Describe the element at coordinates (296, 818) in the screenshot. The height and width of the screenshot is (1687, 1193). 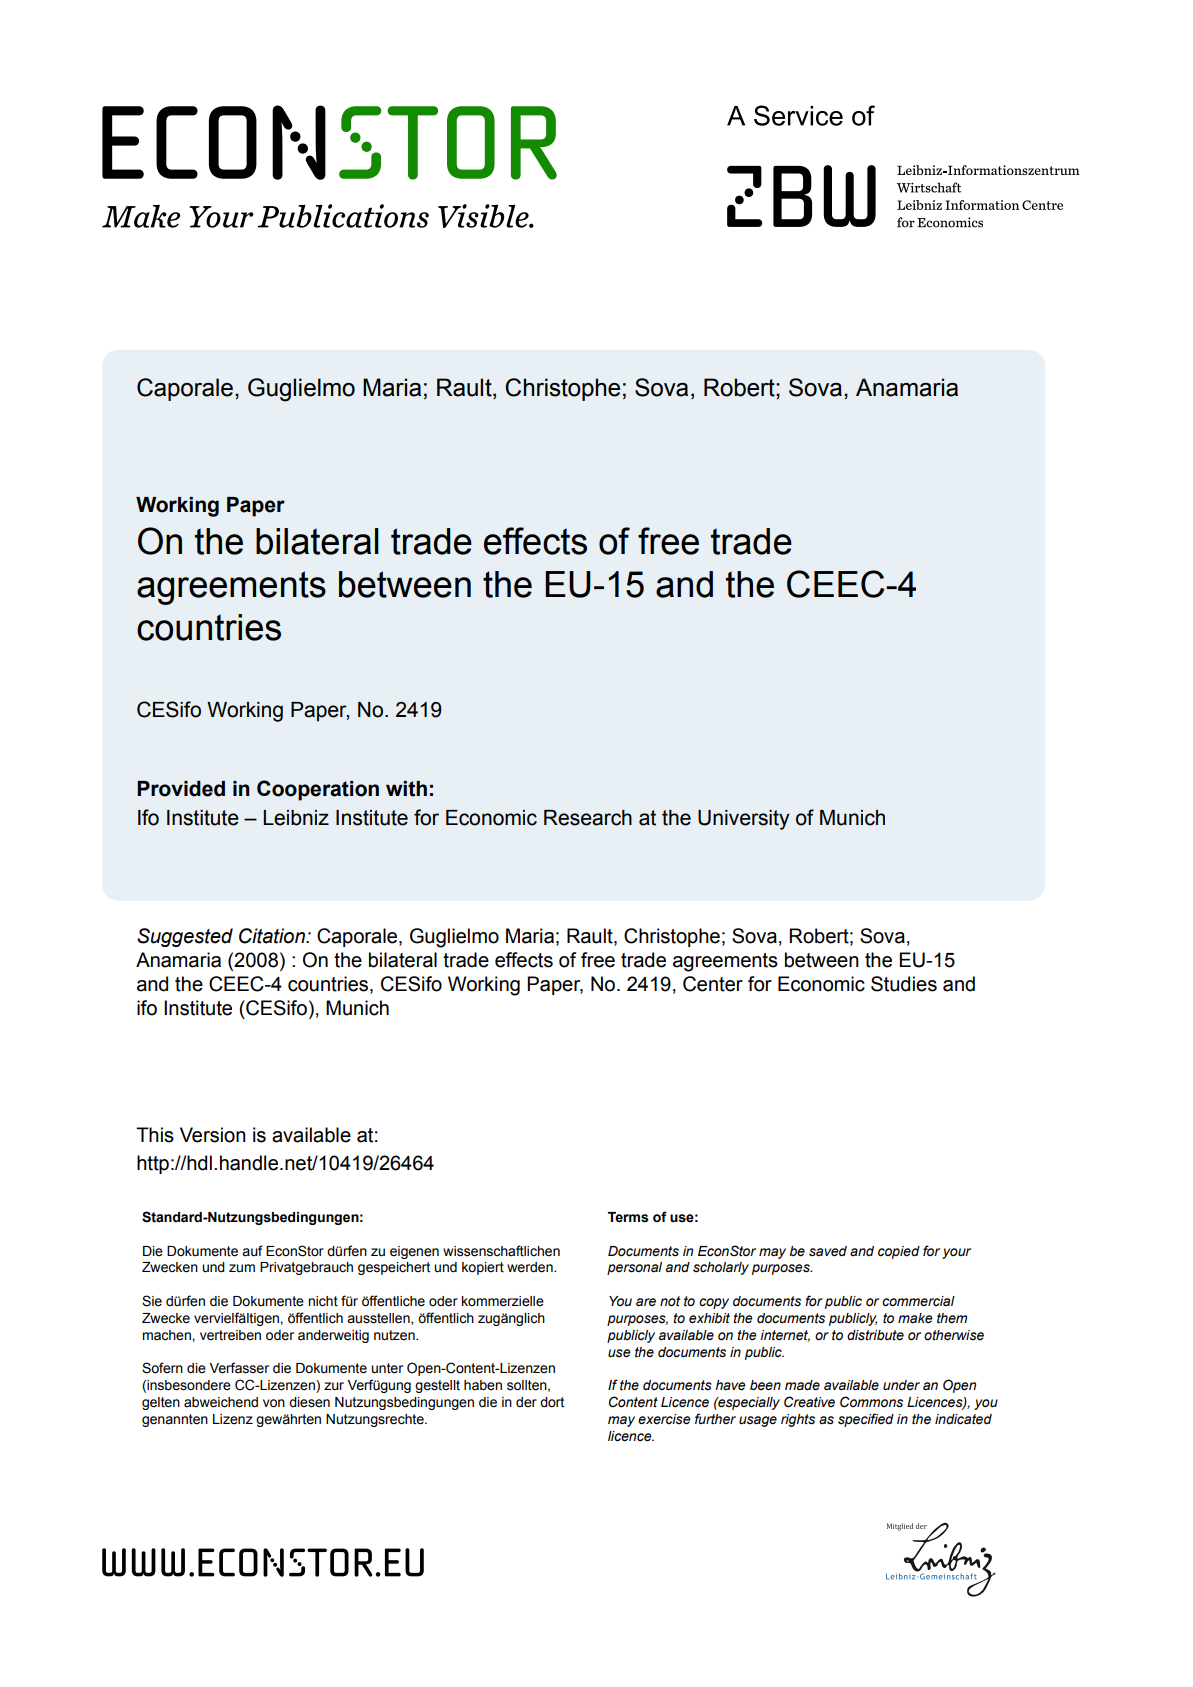
I see `Leibniz` at that location.
